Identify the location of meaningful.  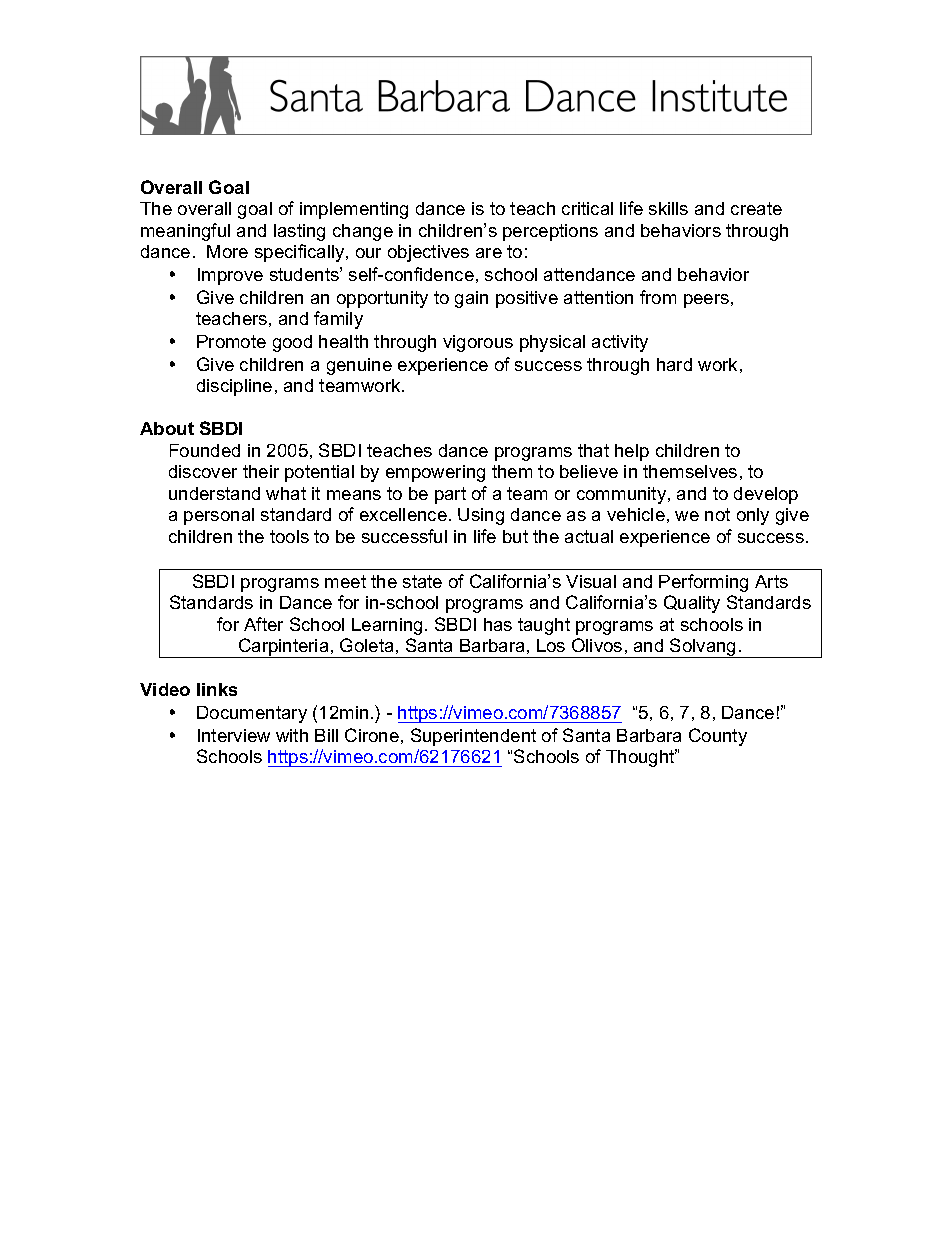
(185, 232).
